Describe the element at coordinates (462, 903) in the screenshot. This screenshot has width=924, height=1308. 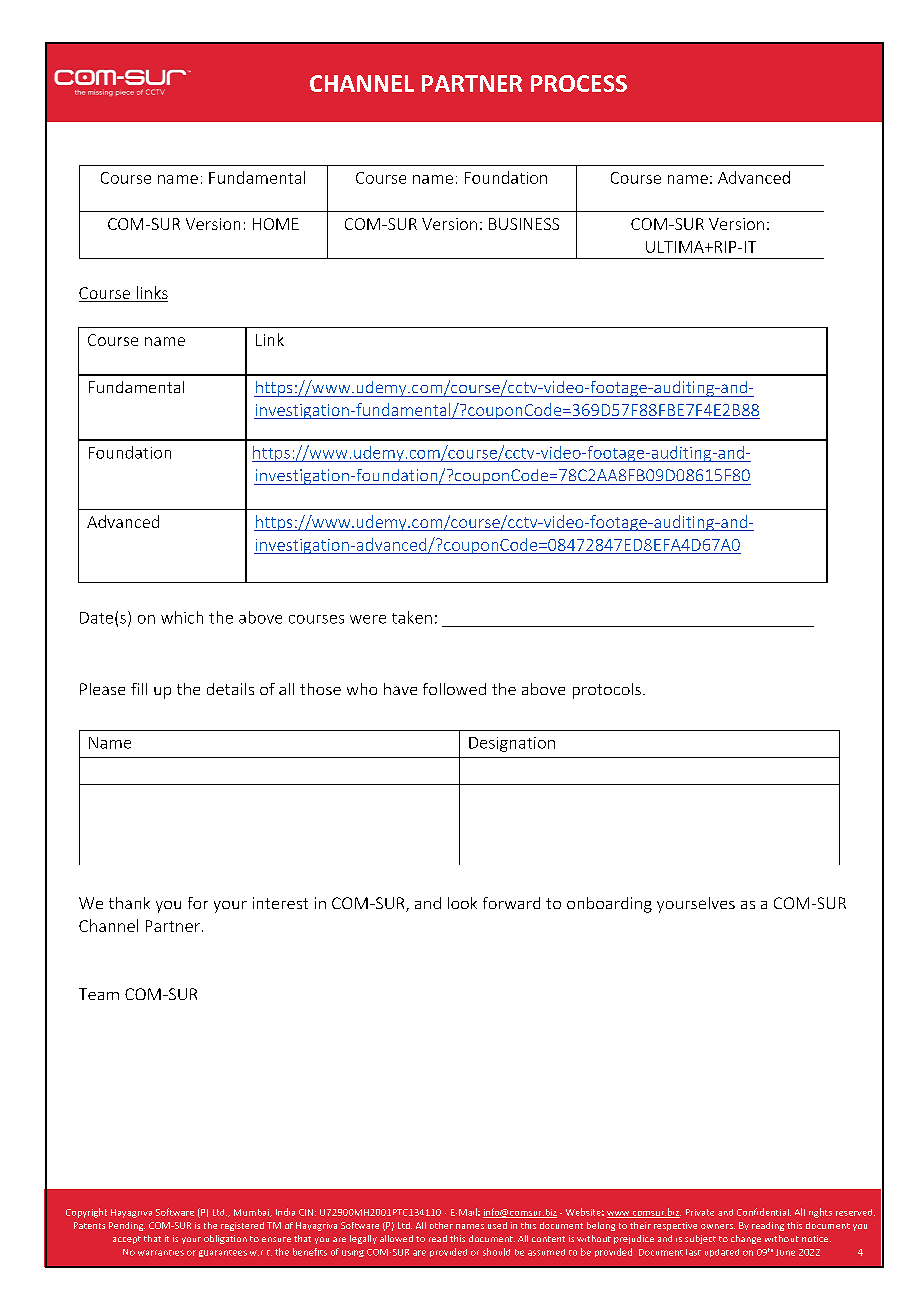
I see `look` at that location.
